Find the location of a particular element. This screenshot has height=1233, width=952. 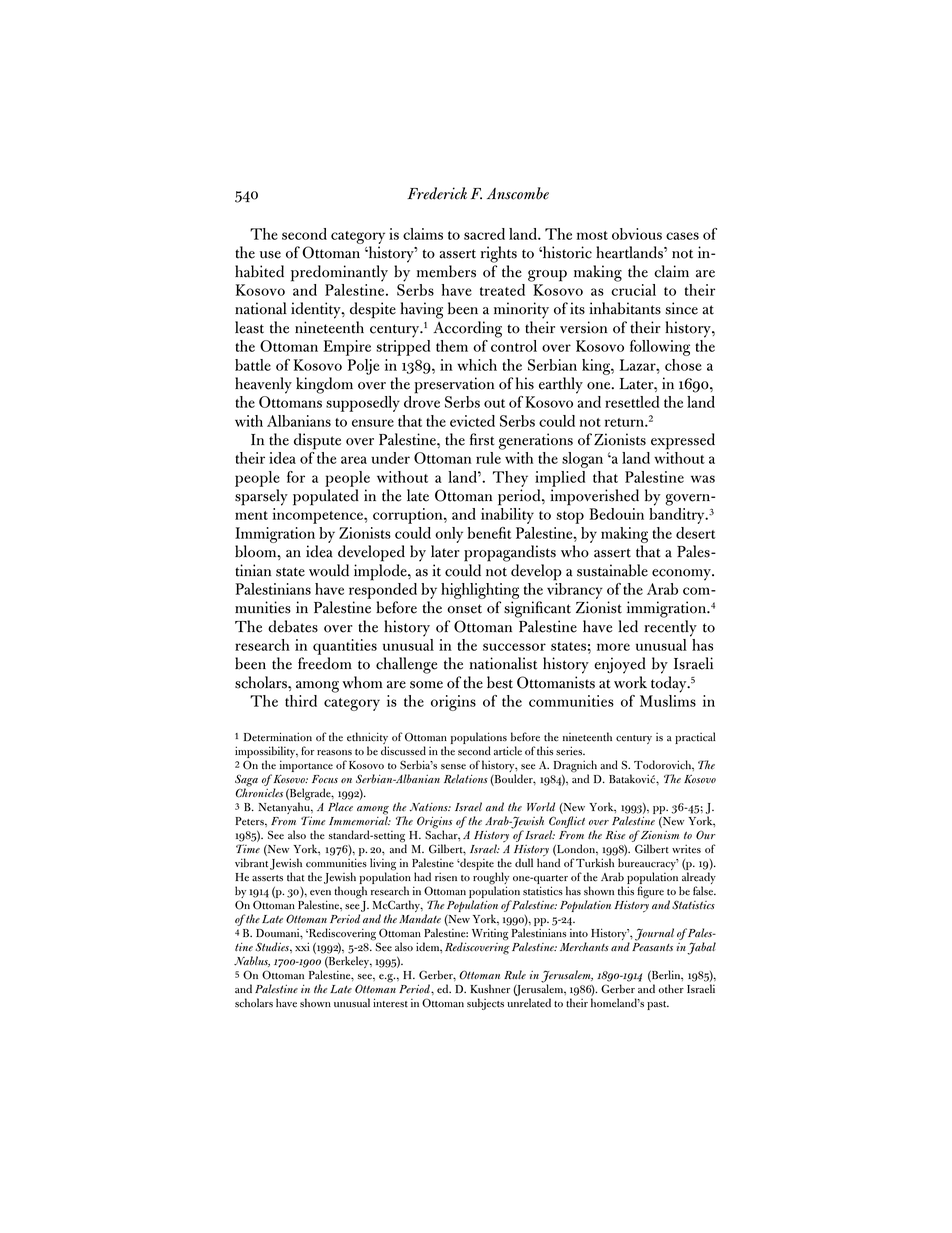

evicted is located at coordinates (472, 421).
